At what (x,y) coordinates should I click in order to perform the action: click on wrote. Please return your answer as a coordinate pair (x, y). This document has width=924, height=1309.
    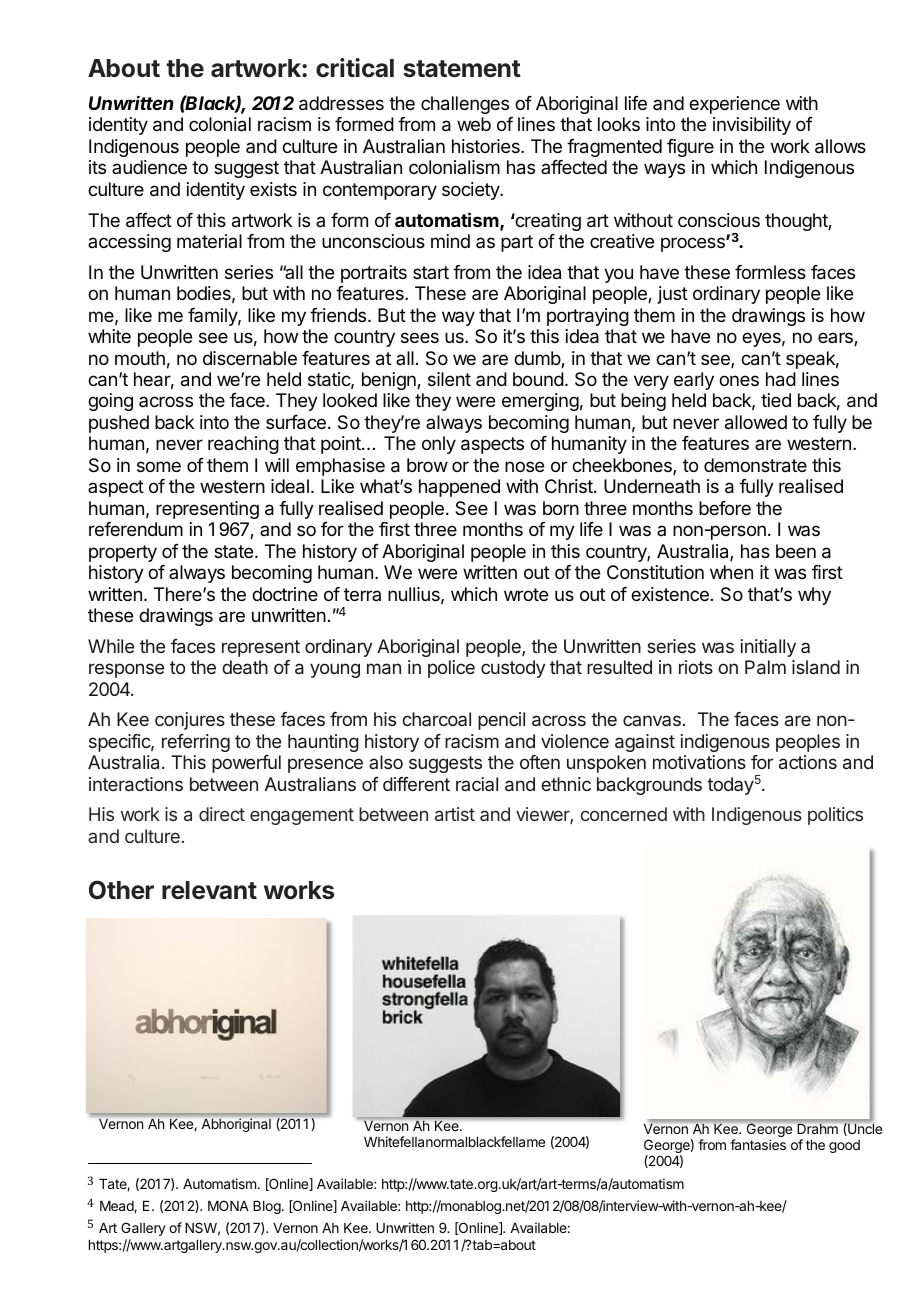
    Looking at the image, I should click on (526, 594).
